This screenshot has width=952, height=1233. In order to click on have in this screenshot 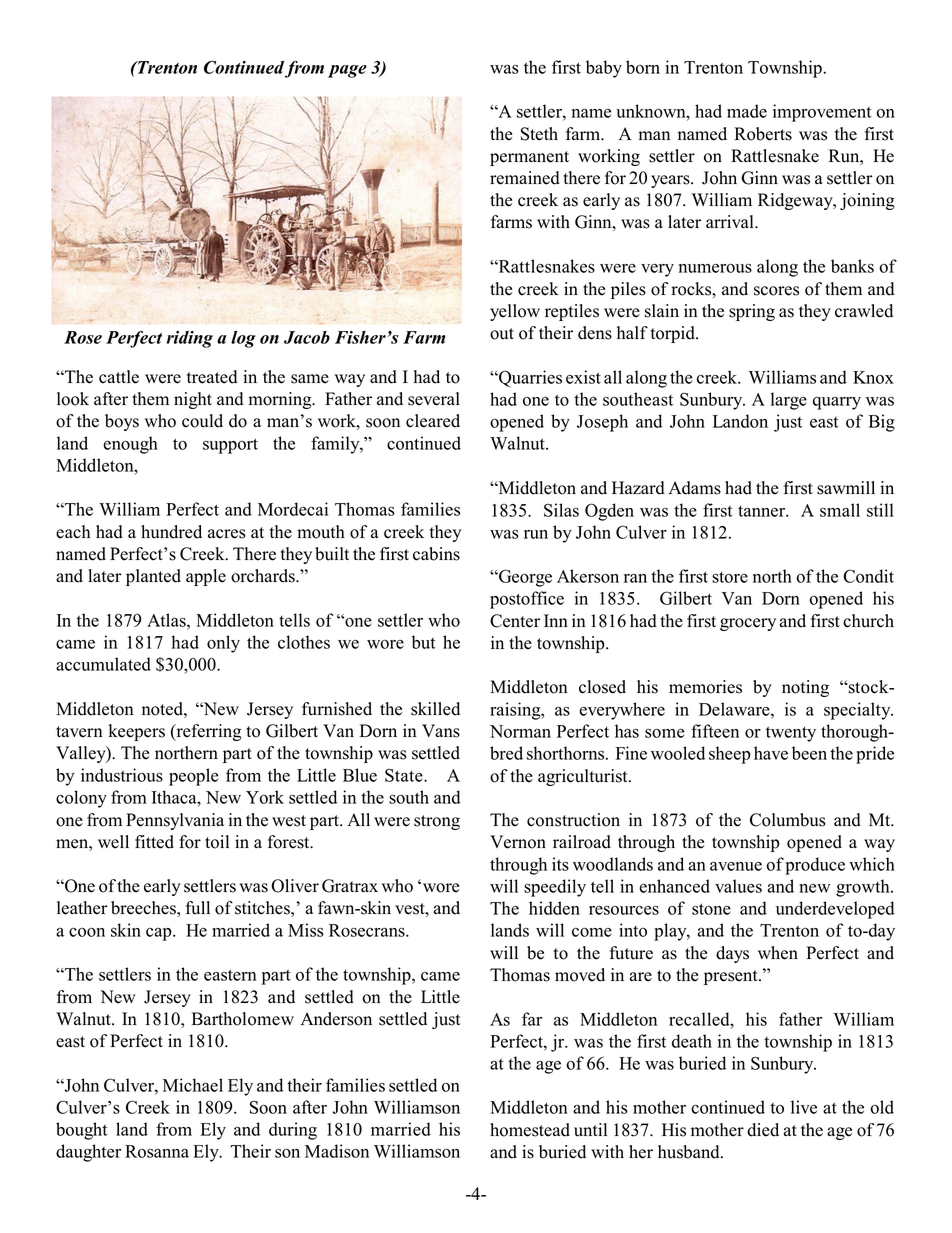, I will do `click(771, 753)`.
